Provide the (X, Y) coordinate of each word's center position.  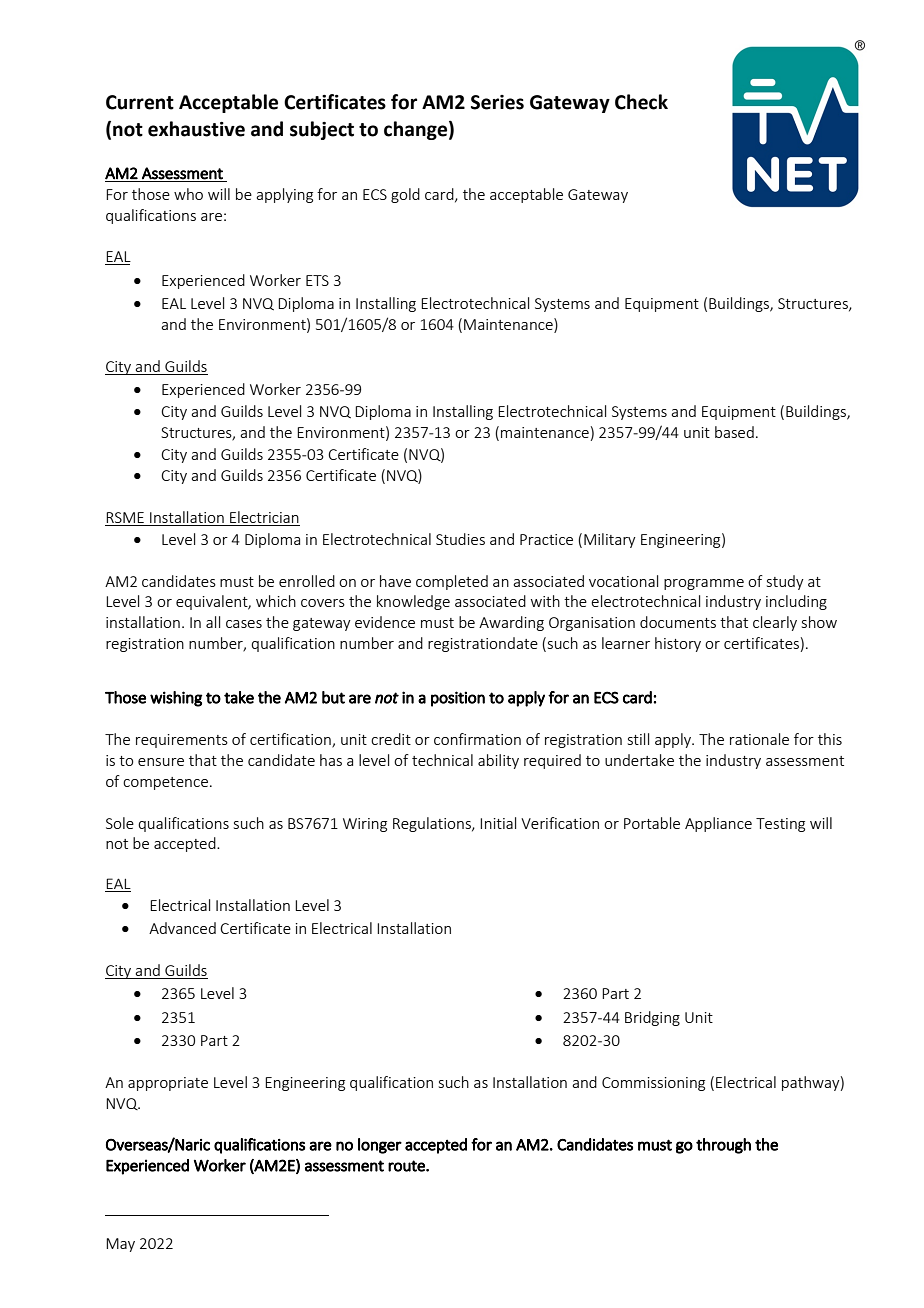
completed (452, 582)
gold (405, 195)
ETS (317, 280)
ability (498, 761)
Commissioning (653, 1084)
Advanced (182, 928)
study (785, 582)
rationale (759, 739)
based (734, 432)
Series (497, 102)
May (120, 1245)
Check (641, 102)
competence (165, 783)
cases (244, 624)
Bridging (652, 1018)
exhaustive (196, 129)
